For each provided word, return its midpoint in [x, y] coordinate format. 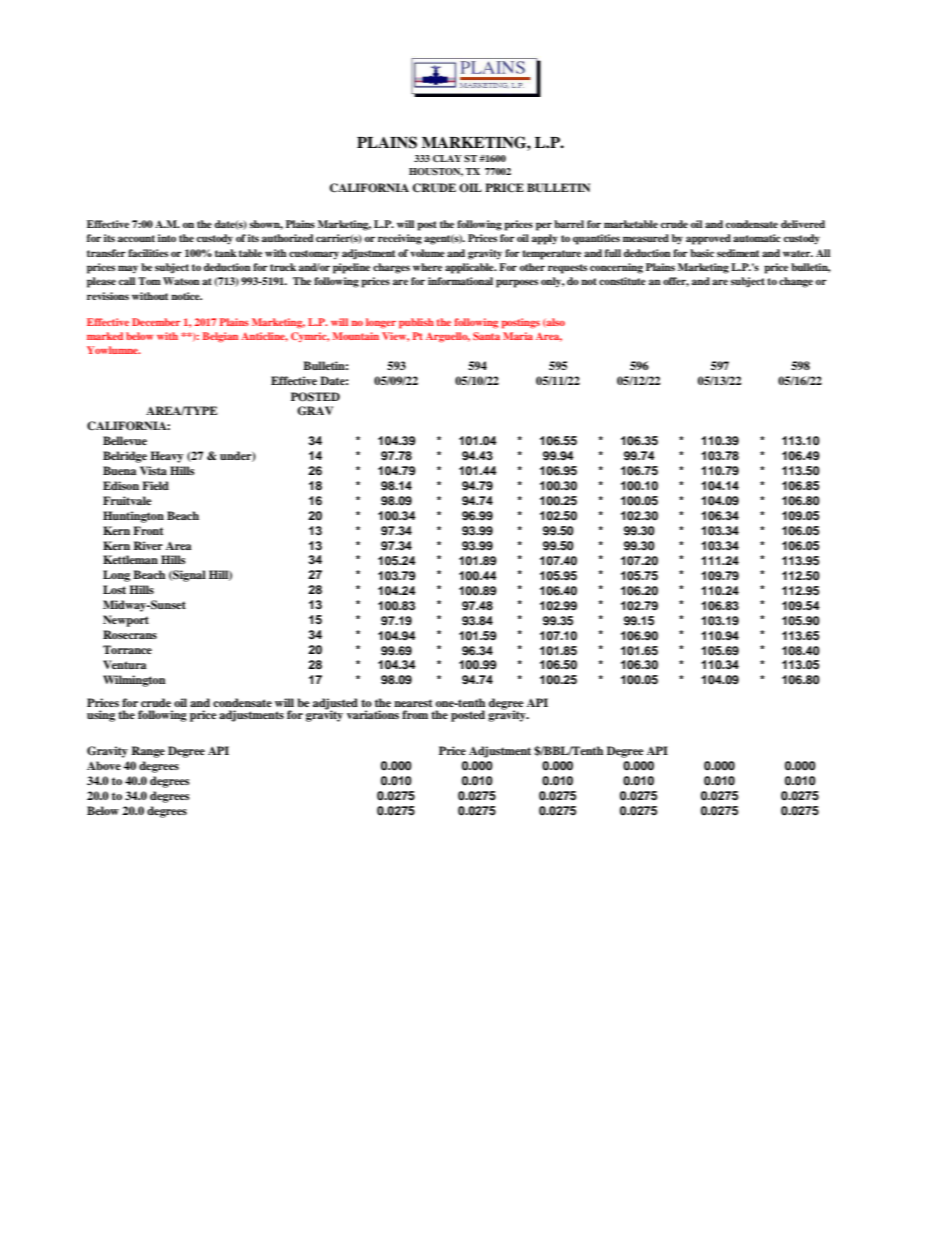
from [415, 714]
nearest [413, 703]
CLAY [447, 158]
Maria [518, 336]
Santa [486, 336]
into [167, 238]
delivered [803, 224]
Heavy [166, 457]
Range [148, 752]
